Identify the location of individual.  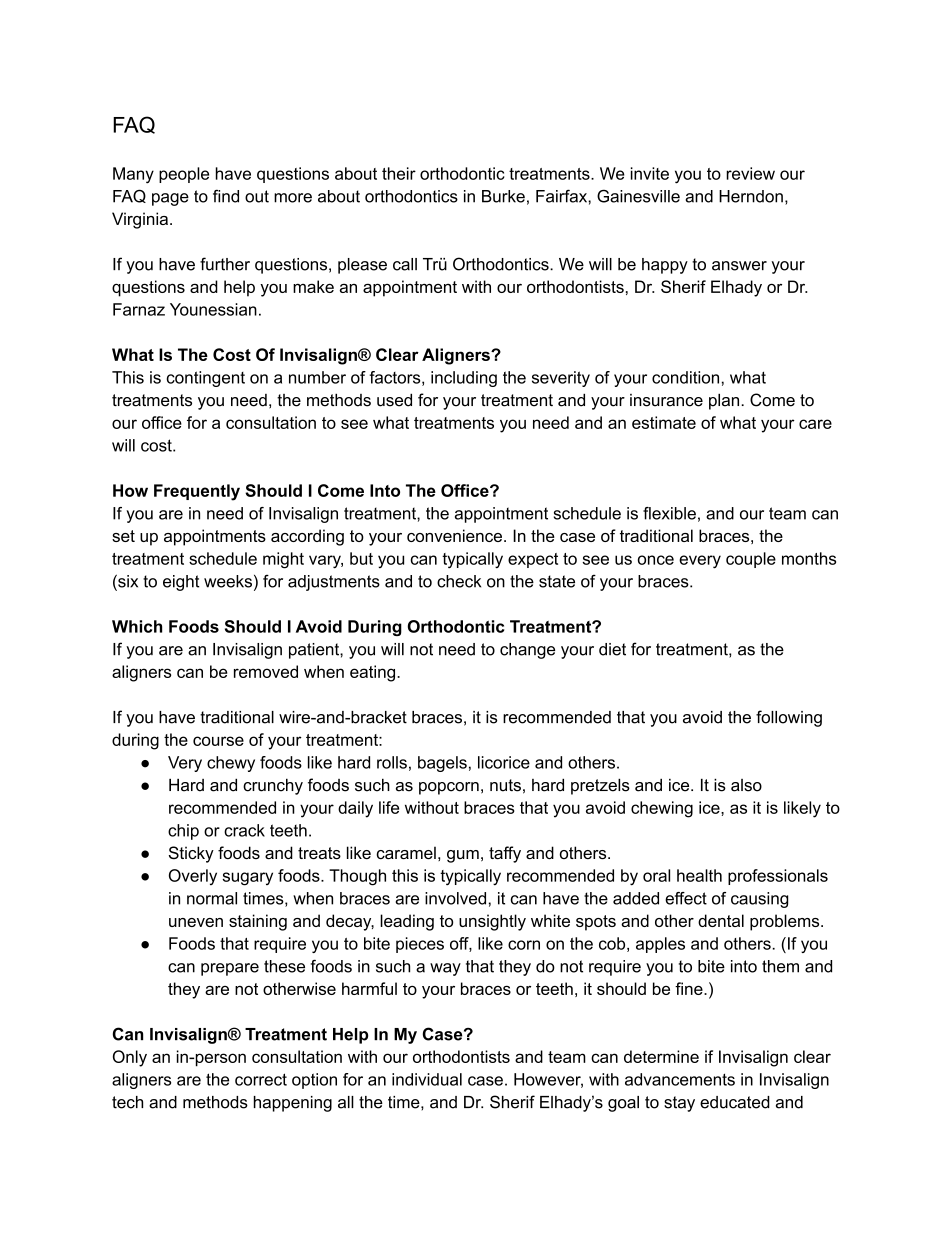
(427, 1079).
